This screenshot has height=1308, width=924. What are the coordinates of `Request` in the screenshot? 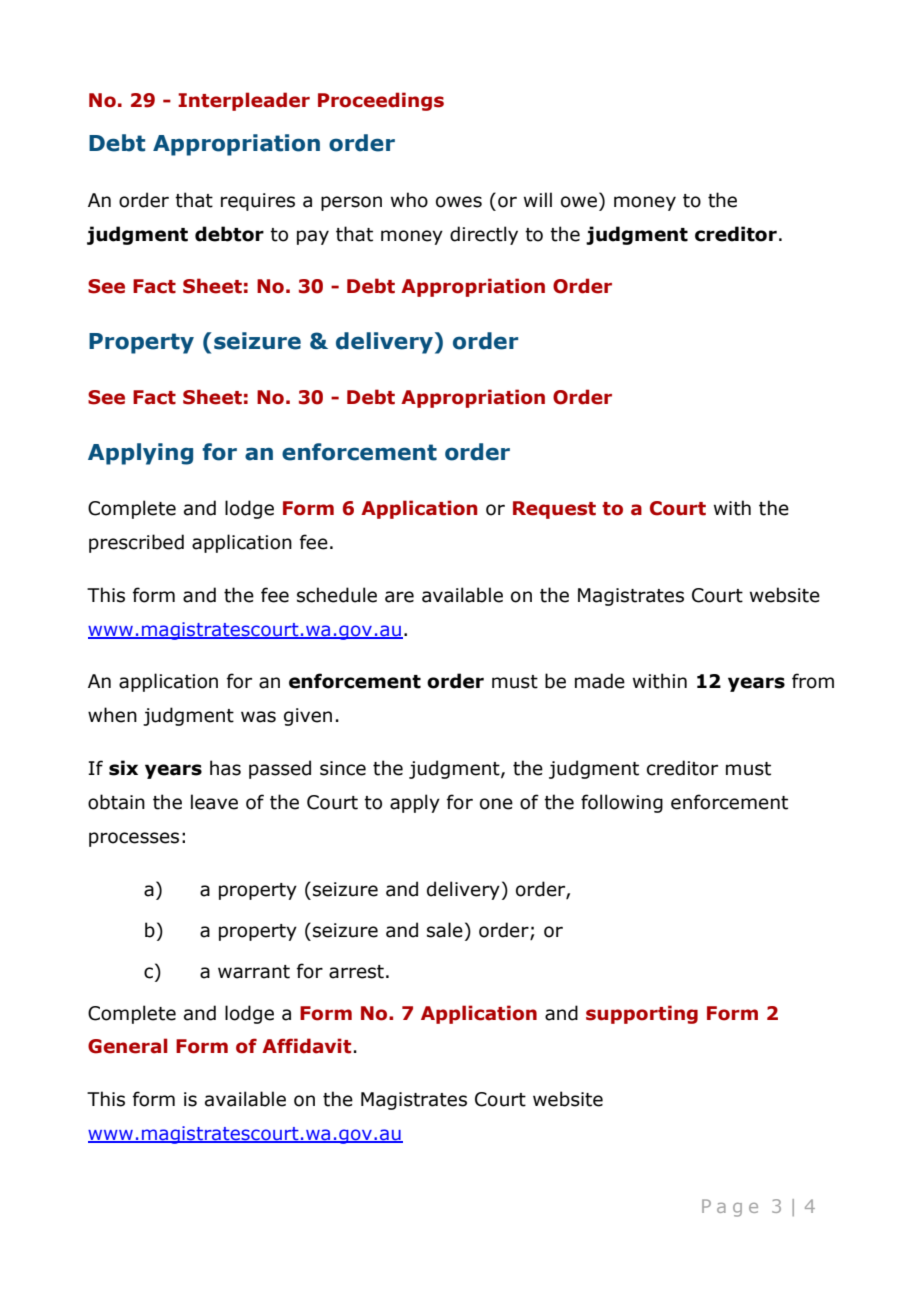 It's located at (554, 510).
